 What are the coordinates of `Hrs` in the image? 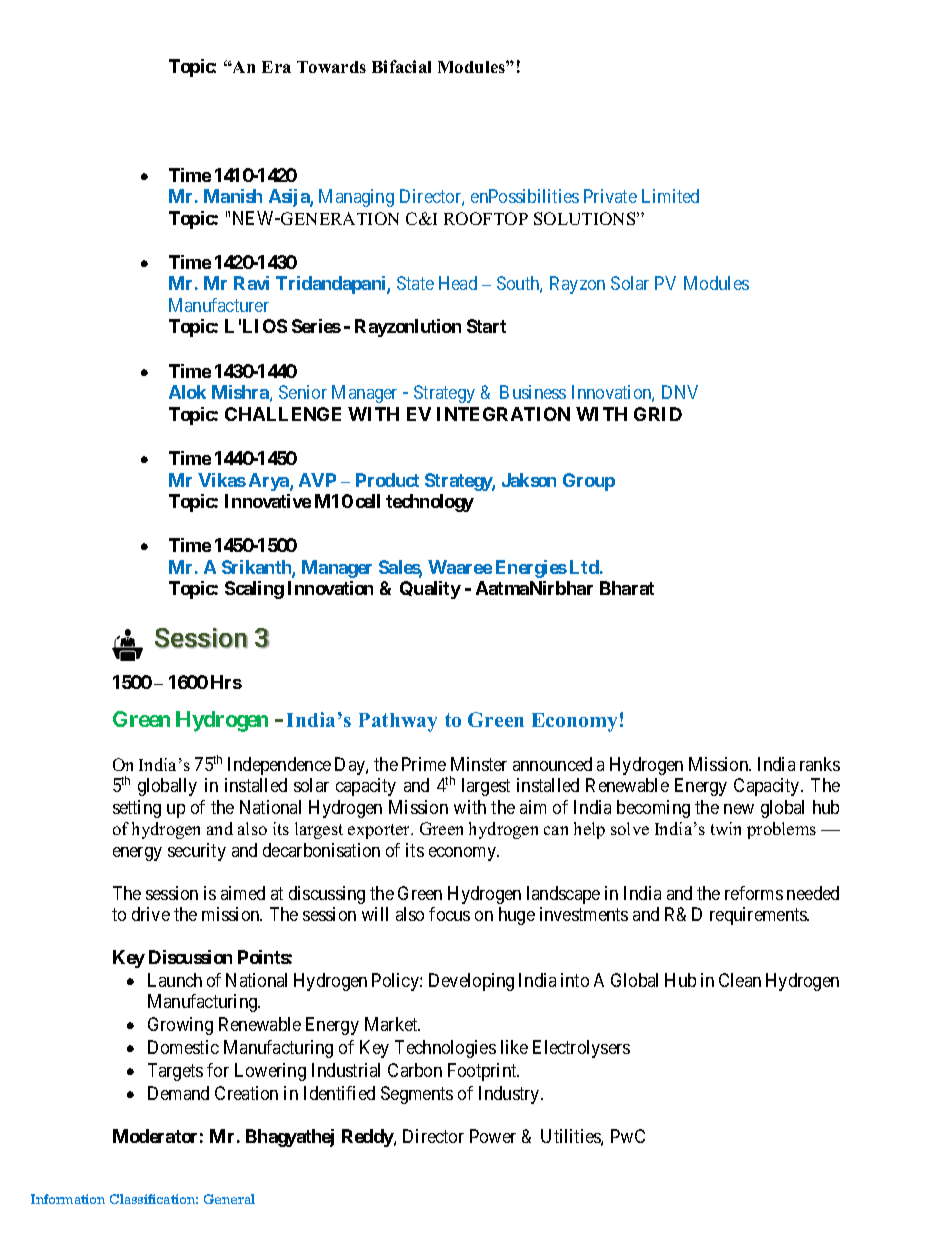 It's located at (226, 682).
